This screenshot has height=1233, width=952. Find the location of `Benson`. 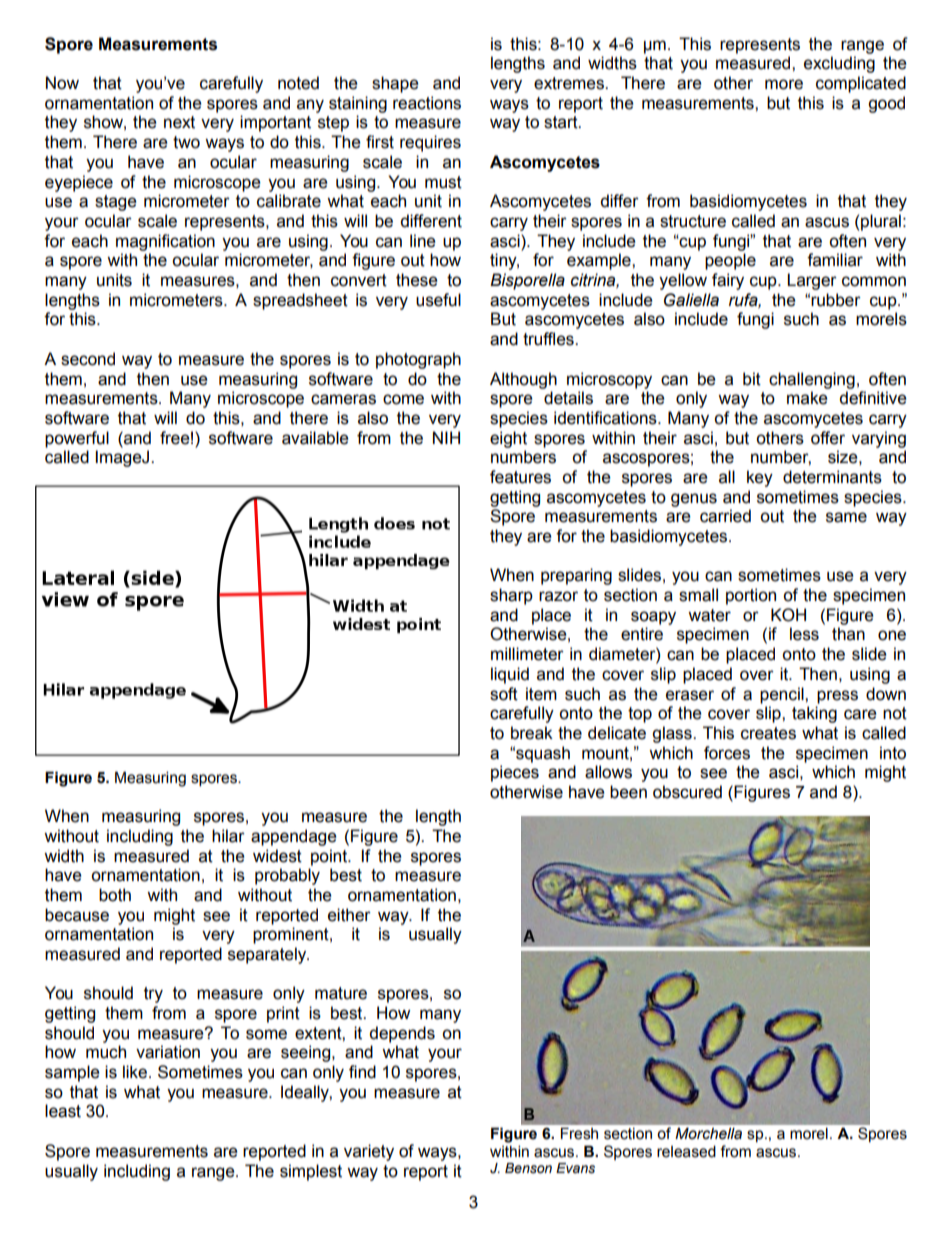

Benson is located at coordinates (528, 1168).
